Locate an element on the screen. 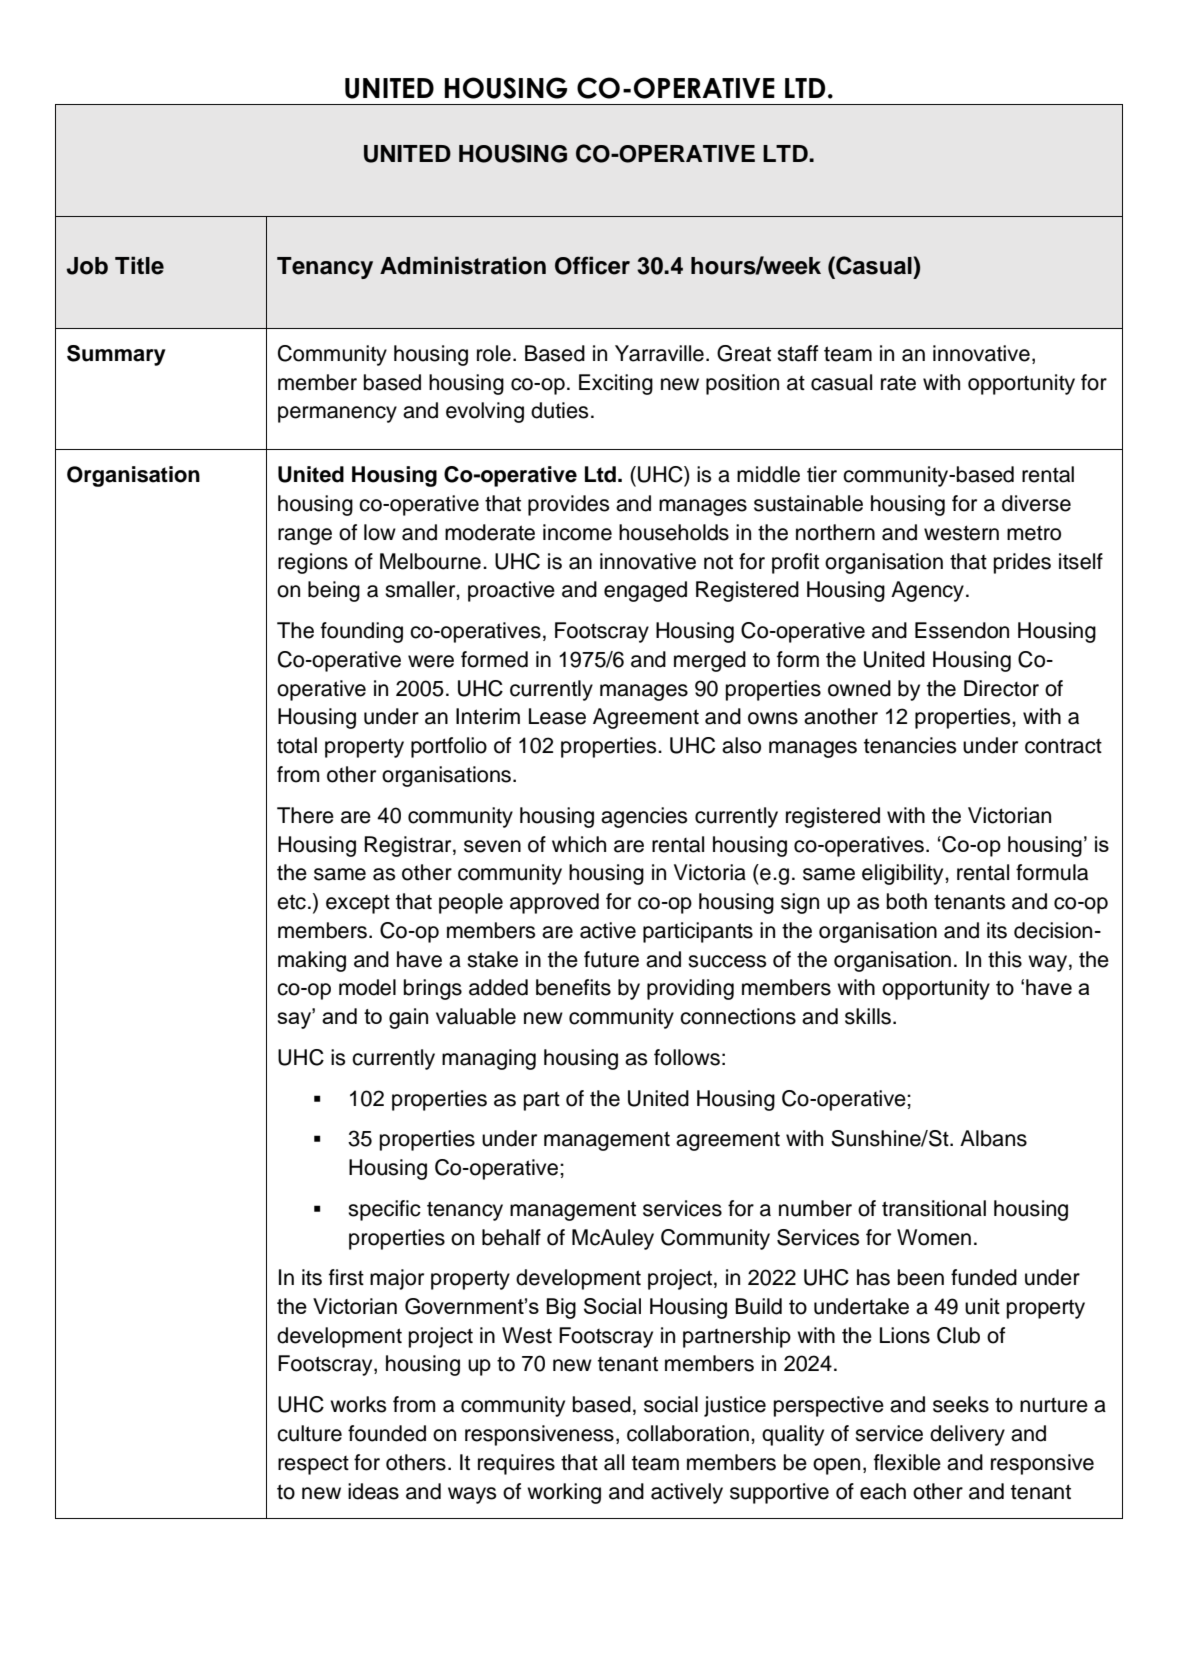 The height and width of the screenshot is (1666, 1178). staff is located at coordinates (797, 353).
